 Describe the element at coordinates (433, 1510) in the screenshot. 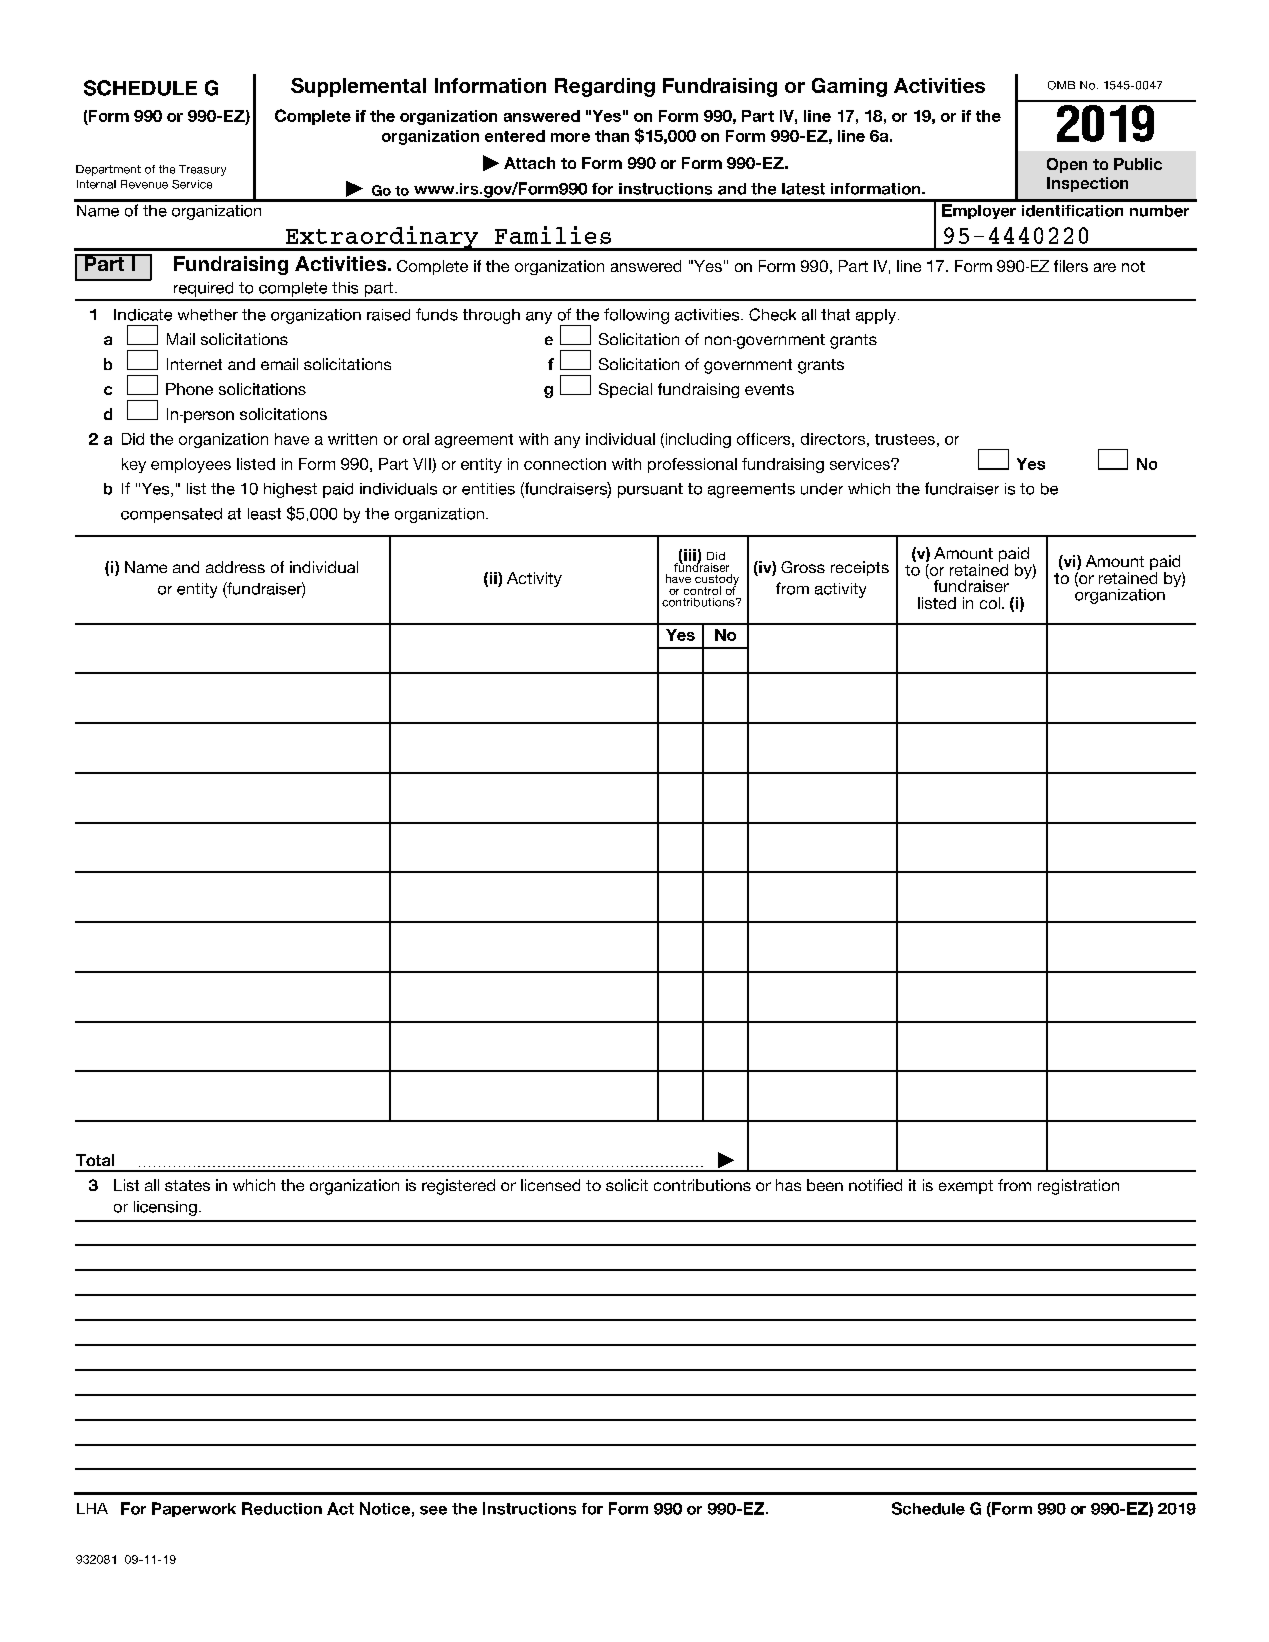

I see `see` at that location.
